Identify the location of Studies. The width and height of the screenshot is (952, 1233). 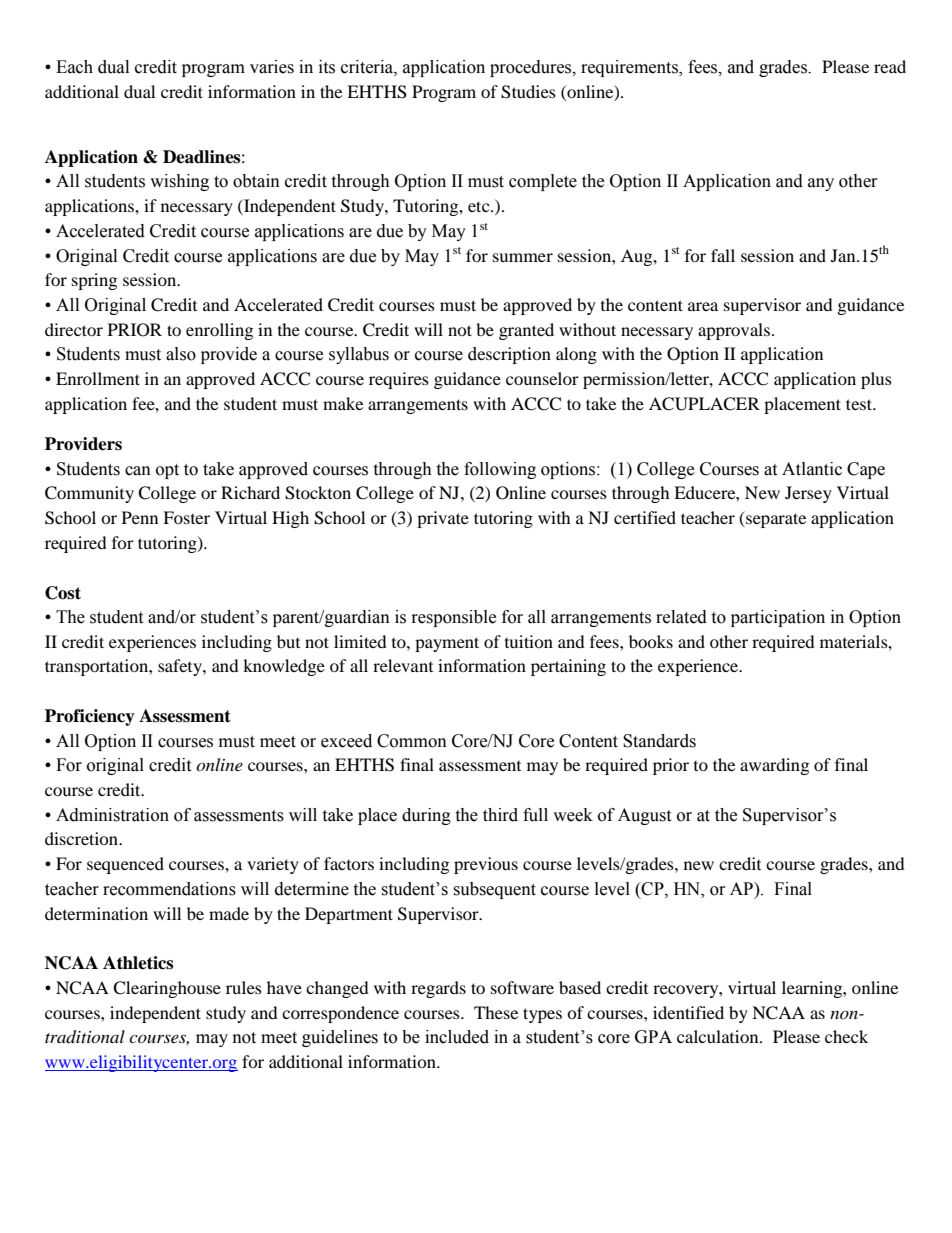
(528, 92).
